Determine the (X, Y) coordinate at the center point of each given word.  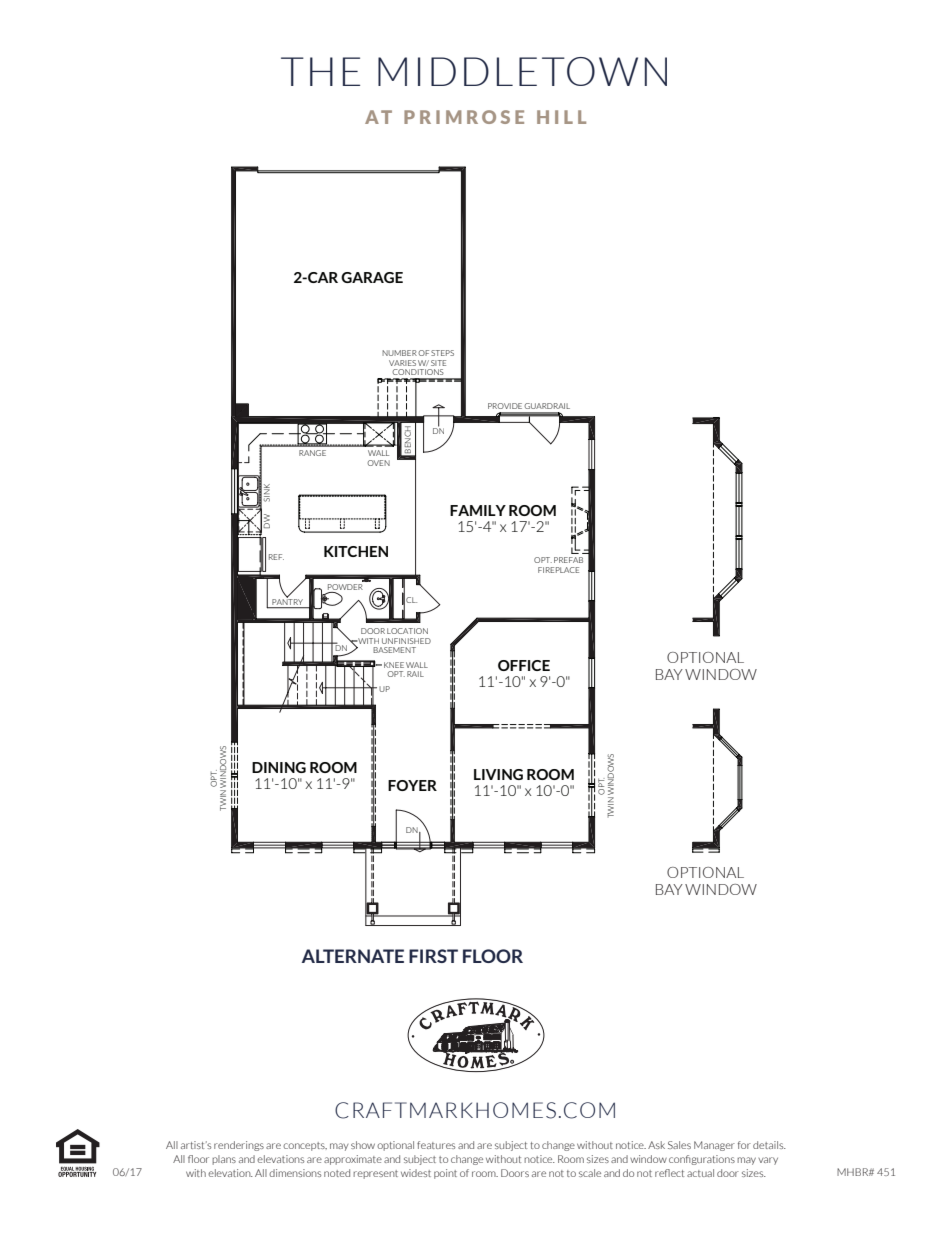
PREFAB (568, 560)
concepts (305, 1146)
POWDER (346, 585)
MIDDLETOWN (522, 71)
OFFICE (524, 665)
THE (320, 71)
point (445, 1174)
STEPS (442, 353)
